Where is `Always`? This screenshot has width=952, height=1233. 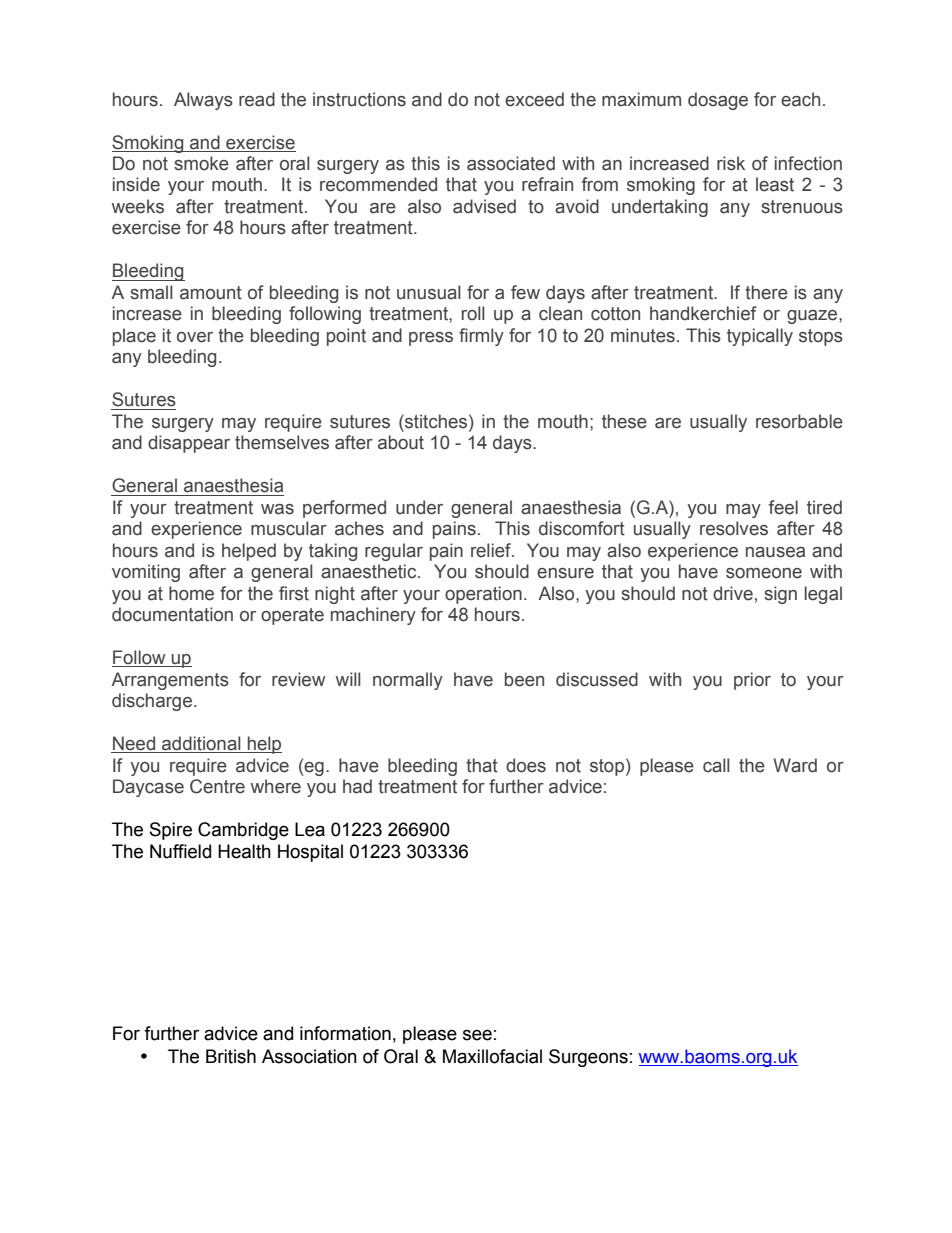 Always is located at coordinates (203, 101).
